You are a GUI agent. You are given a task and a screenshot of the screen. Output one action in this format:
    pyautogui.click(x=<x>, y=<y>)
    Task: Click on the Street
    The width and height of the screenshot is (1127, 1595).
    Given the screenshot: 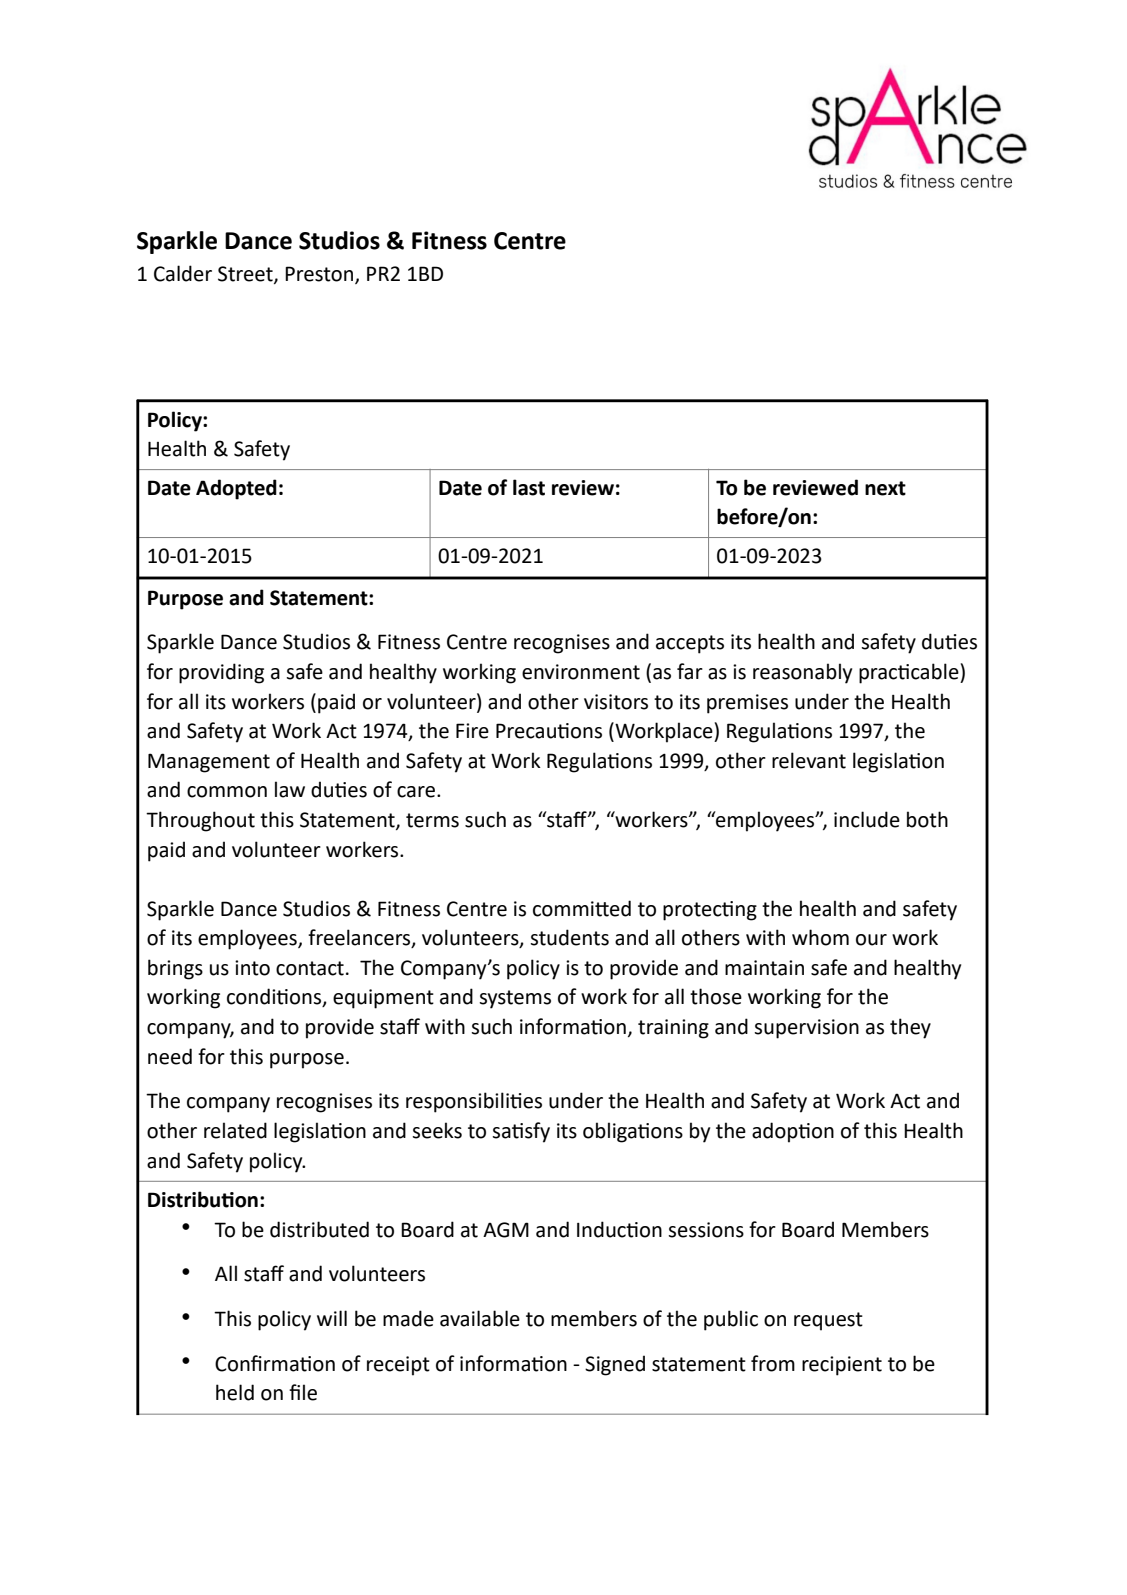 What is the action you would take?
    pyautogui.click(x=246, y=275)
